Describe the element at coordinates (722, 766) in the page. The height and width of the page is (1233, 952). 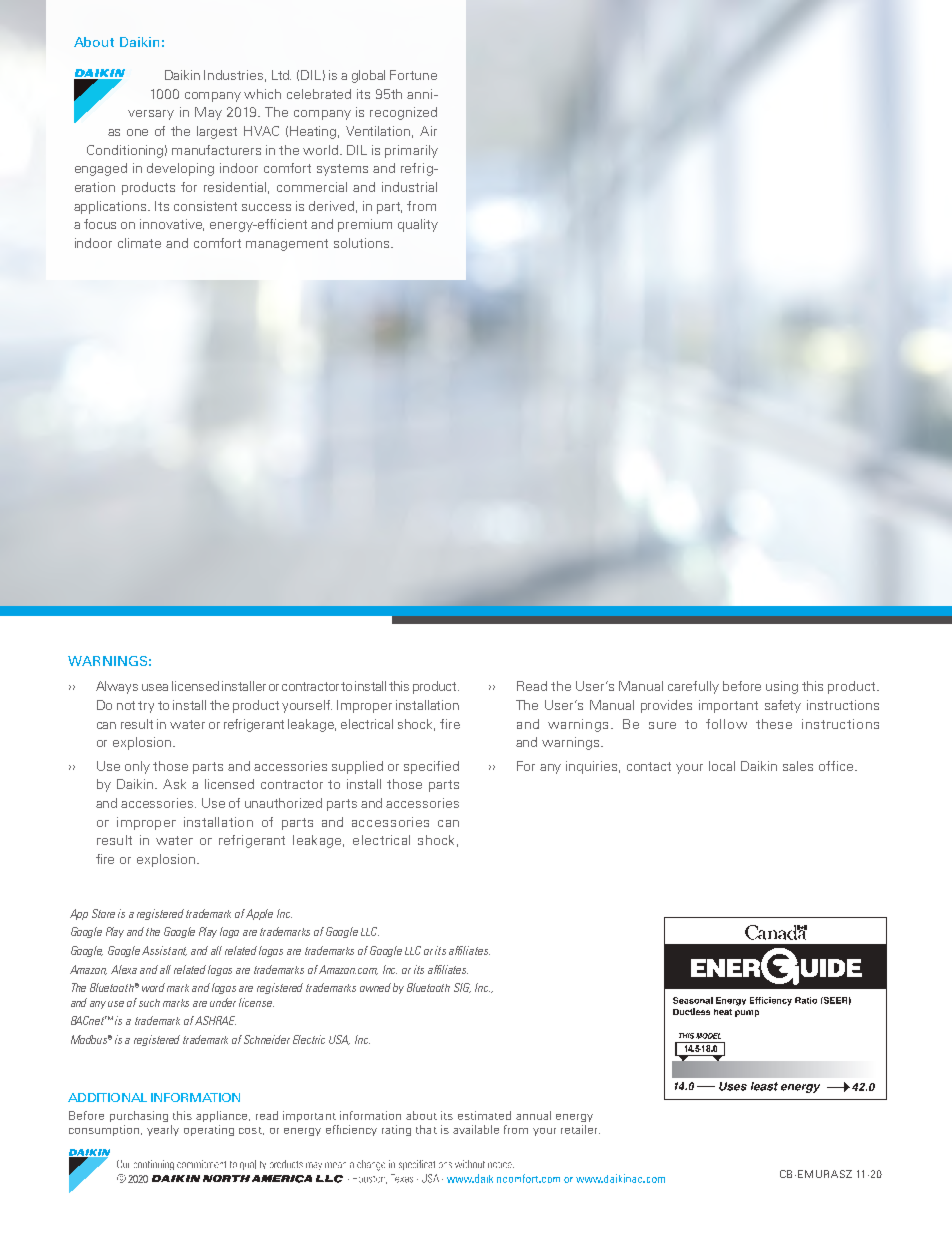
I see `local` at that location.
